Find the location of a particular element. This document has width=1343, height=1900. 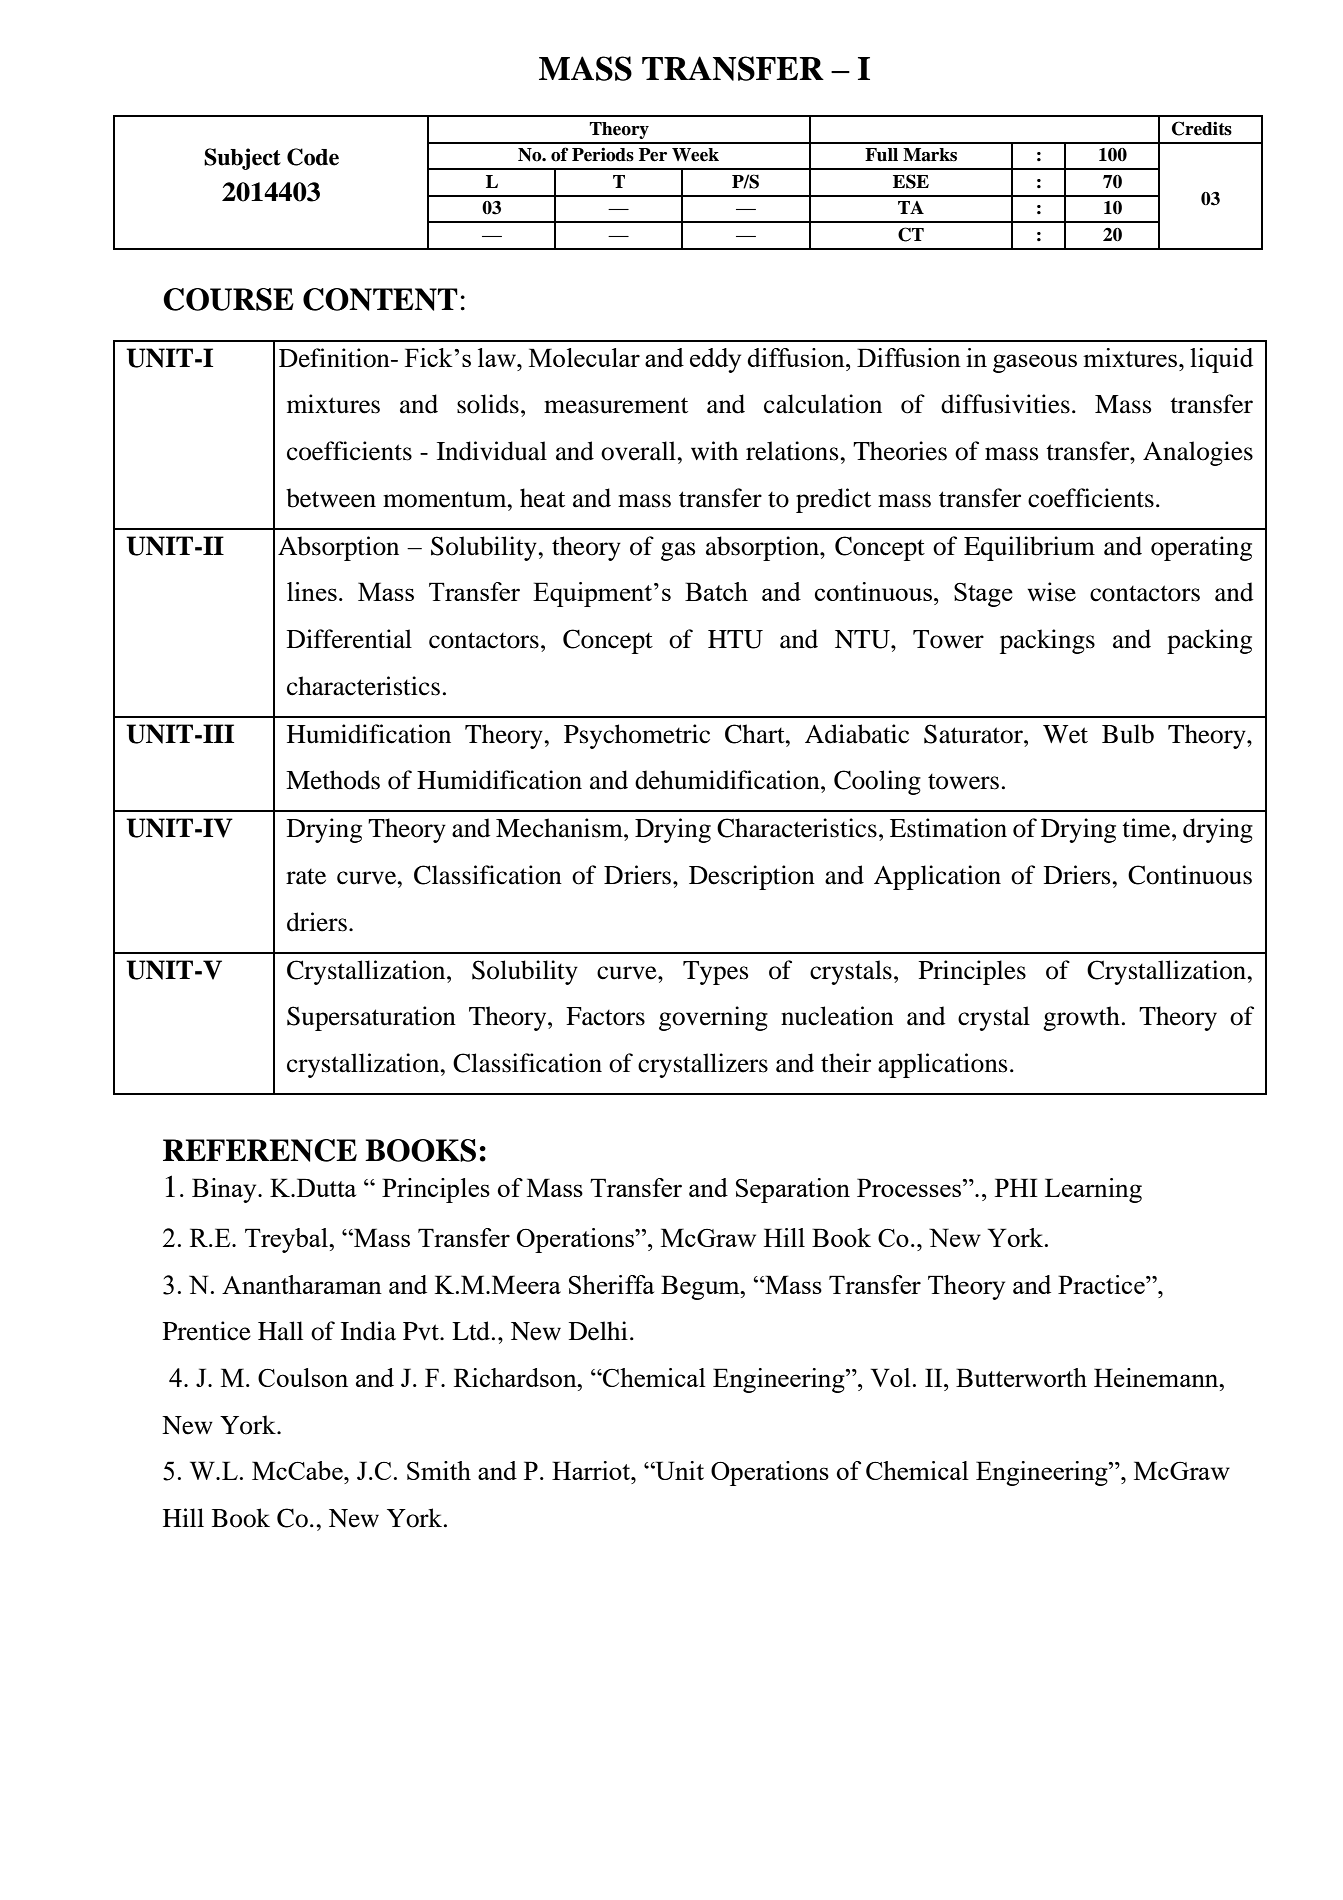

Analogies is located at coordinates (1198, 453).
